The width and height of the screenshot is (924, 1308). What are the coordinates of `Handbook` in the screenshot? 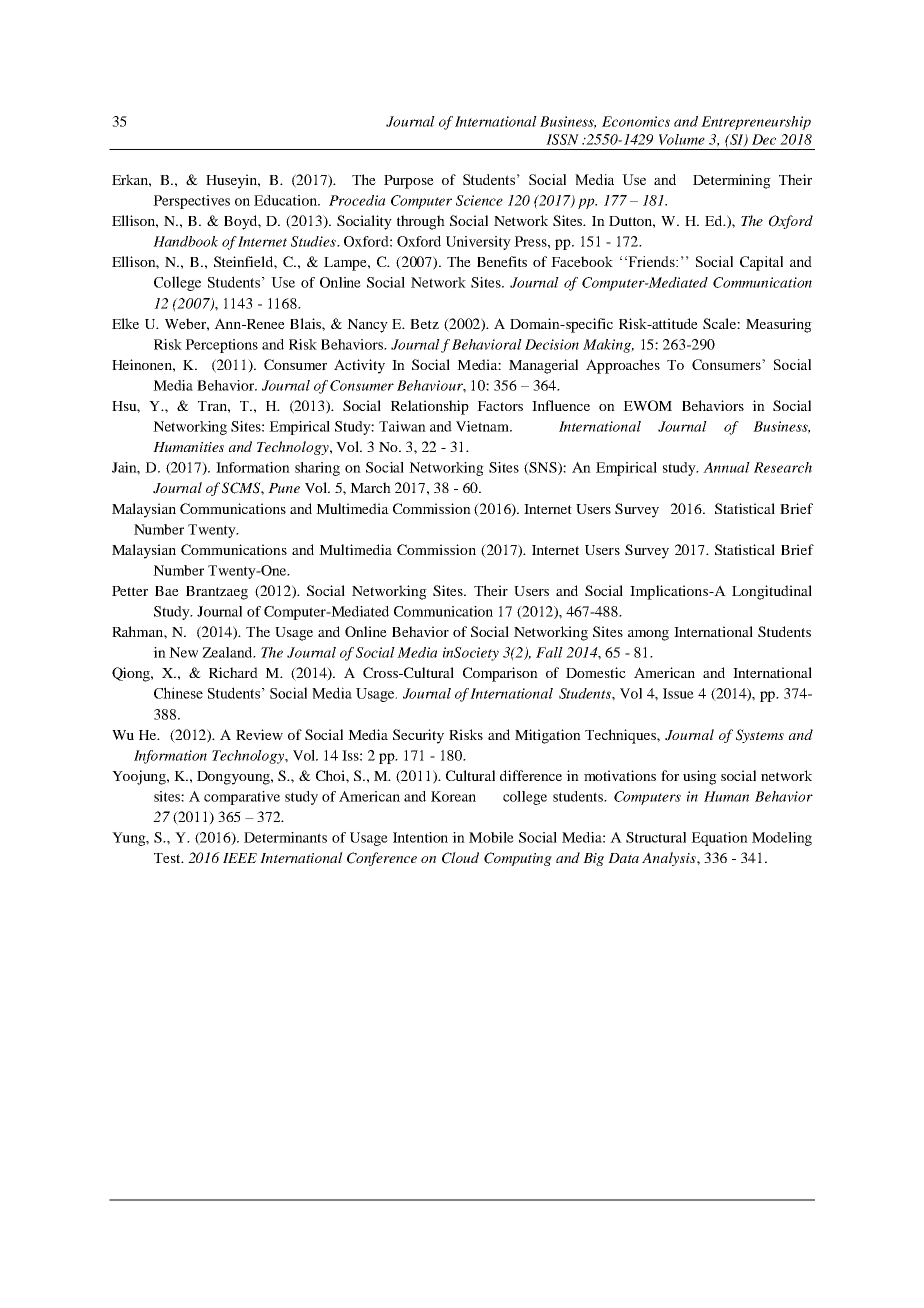 It's located at (185, 241).
